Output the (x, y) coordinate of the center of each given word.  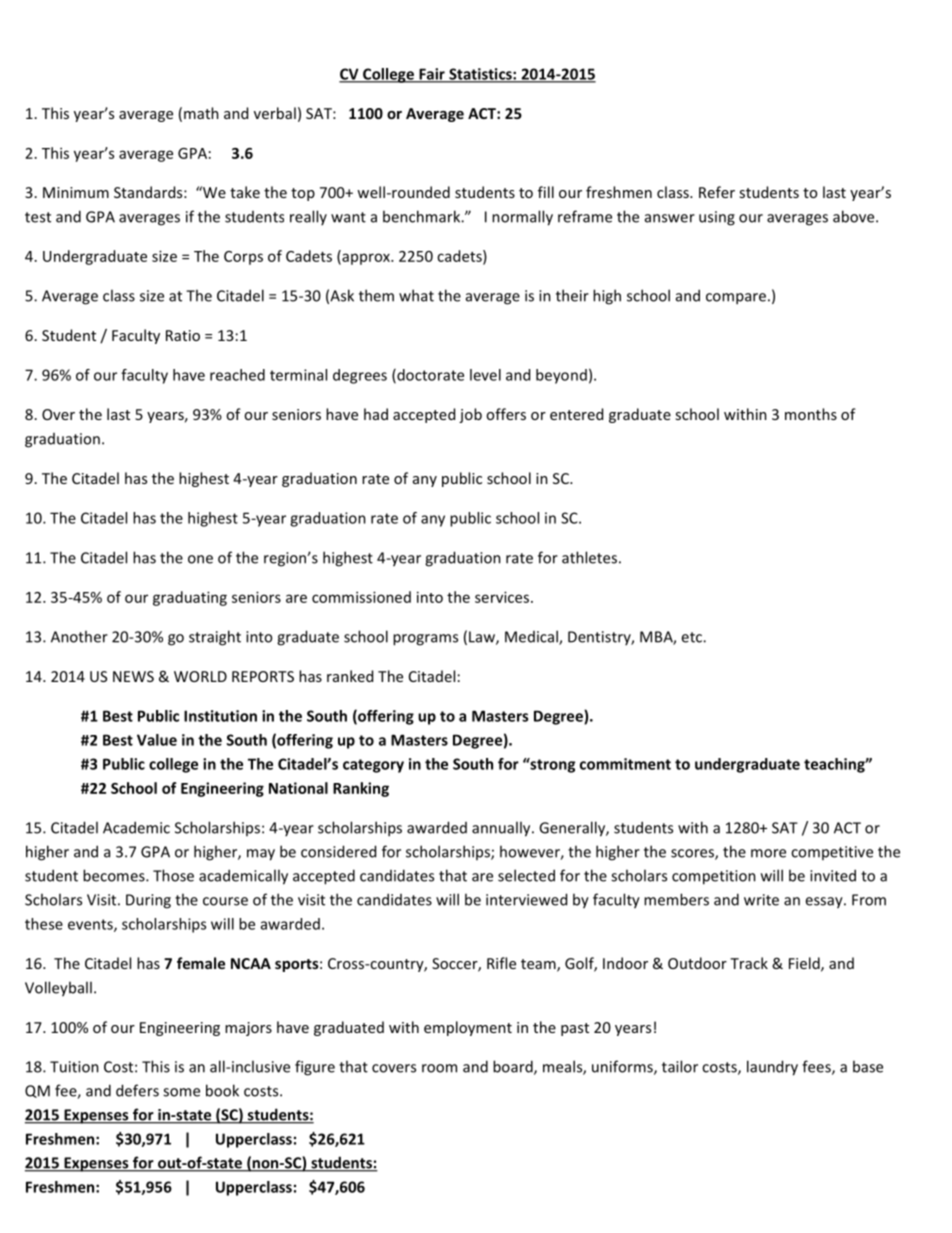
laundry (772, 1068)
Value (157, 740)
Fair (432, 75)
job (470, 415)
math (201, 113)
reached (237, 375)
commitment (625, 764)
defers (137, 1090)
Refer (717, 192)
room (439, 1068)
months (811, 414)
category (373, 766)
